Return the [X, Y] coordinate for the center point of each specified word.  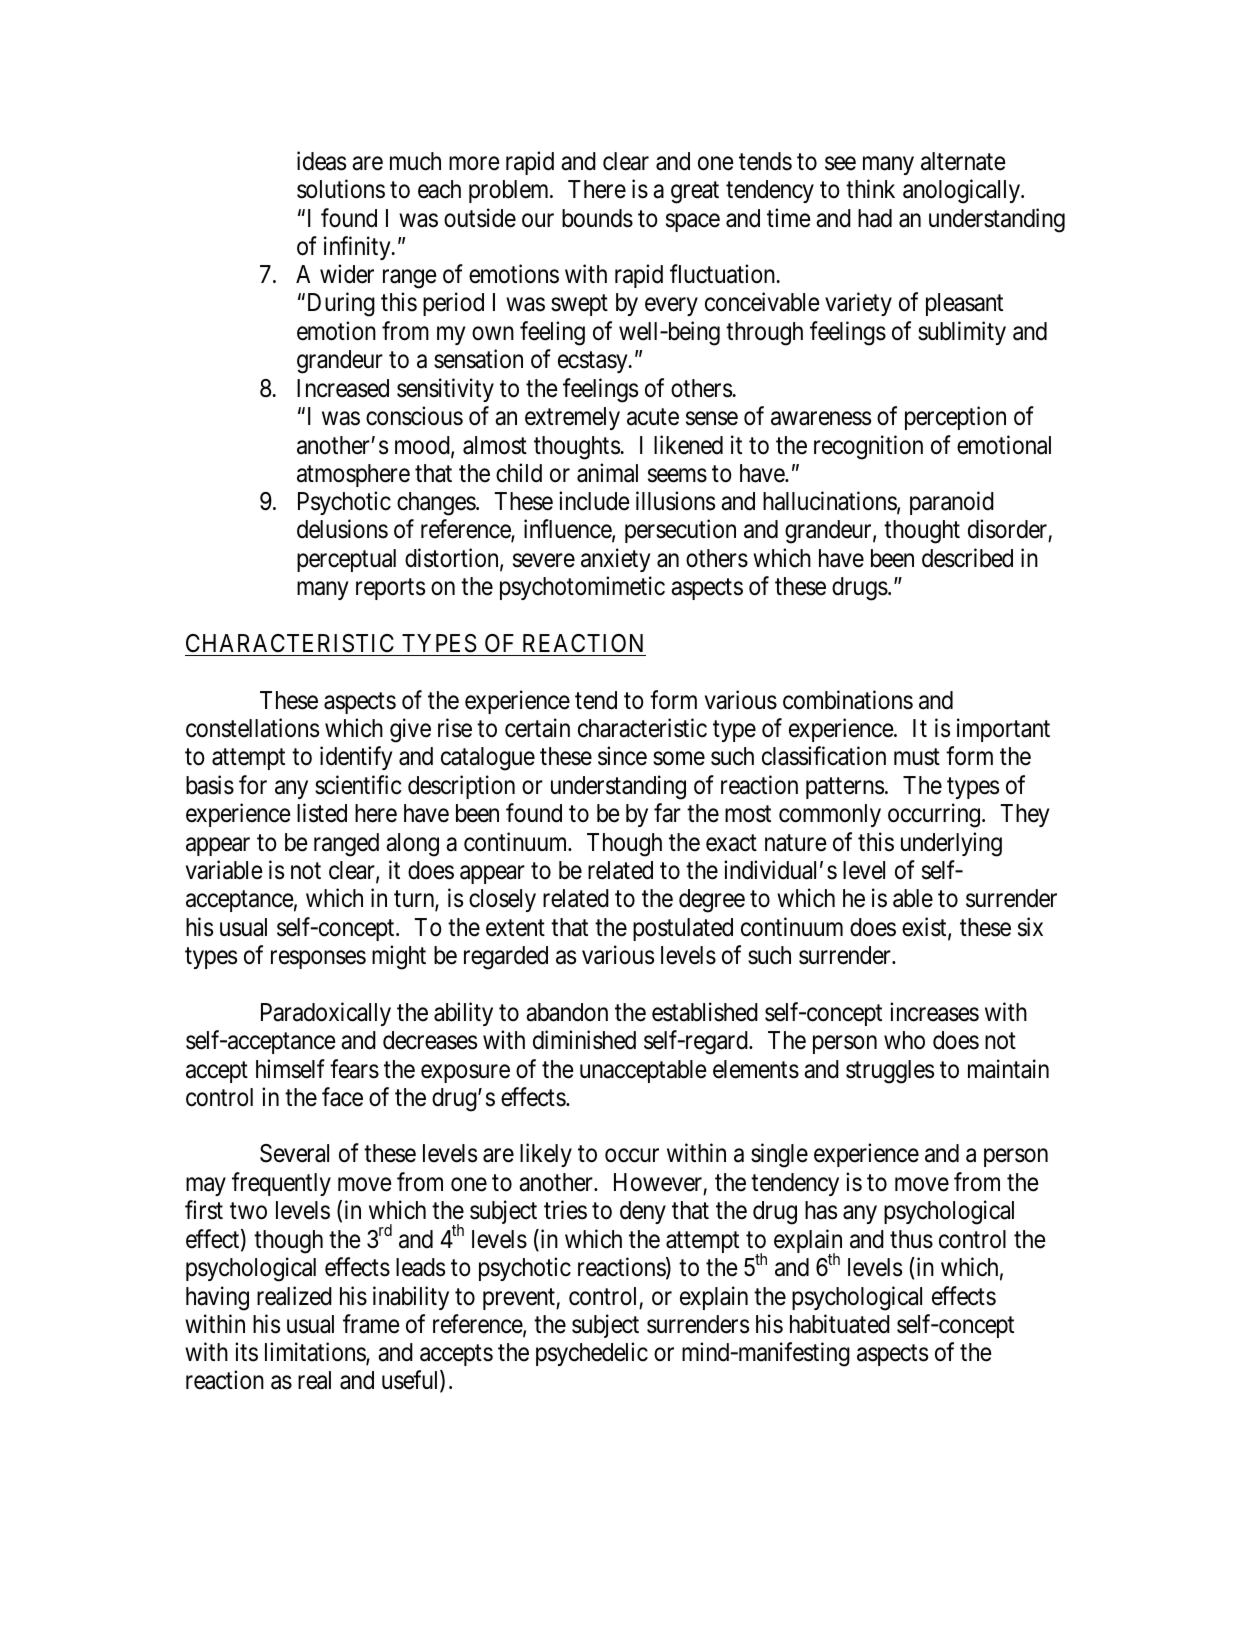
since [622, 756]
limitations [316, 1353]
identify [356, 758]
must [917, 757]
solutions [341, 189]
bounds [597, 218]
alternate [963, 161]
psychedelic [592, 1354]
